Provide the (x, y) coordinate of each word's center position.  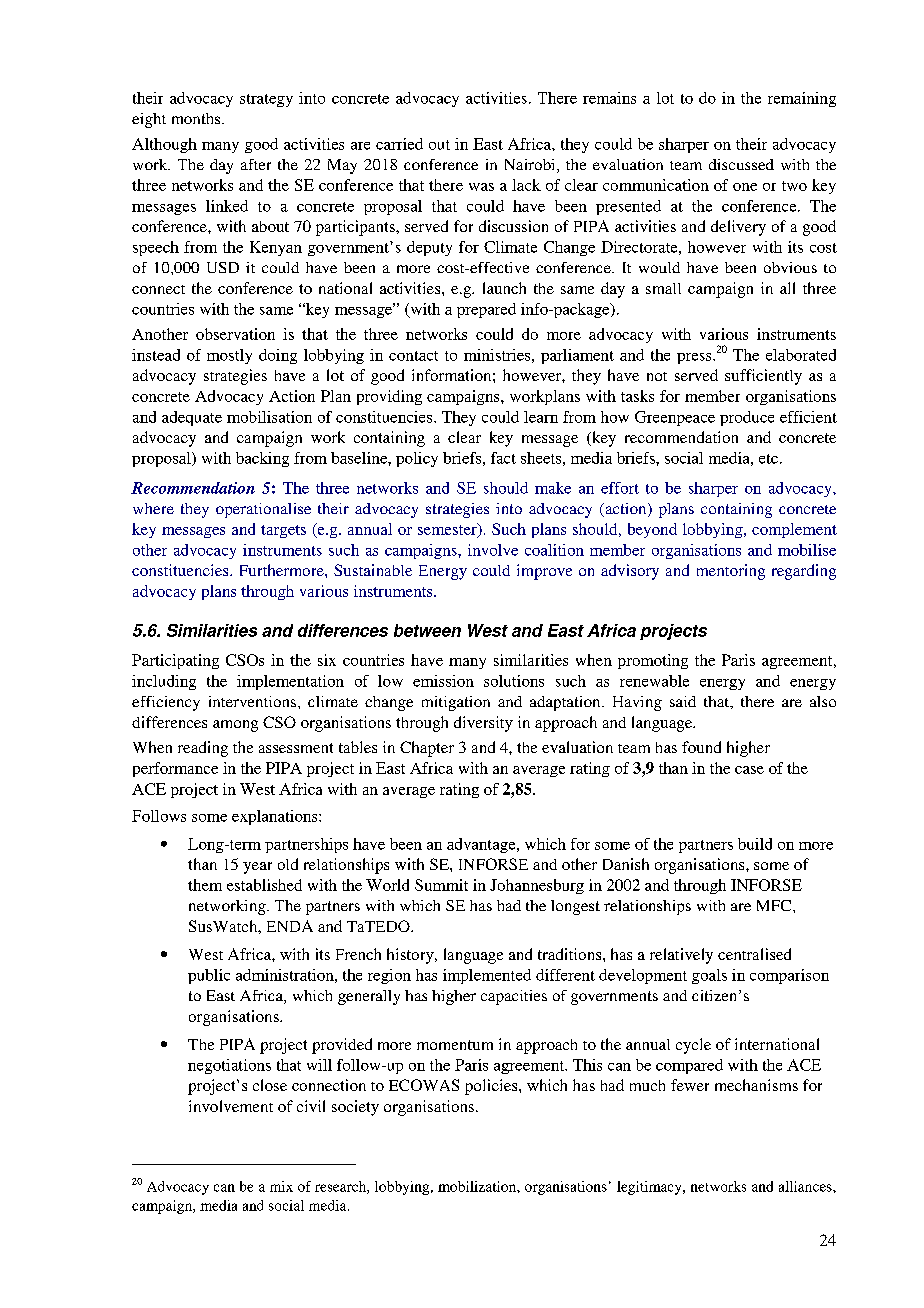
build (755, 844)
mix (281, 1186)
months (197, 118)
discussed (741, 164)
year (257, 868)
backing (262, 459)
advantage (482, 845)
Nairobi (531, 166)
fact (503, 458)
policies (492, 1087)
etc (768, 459)
